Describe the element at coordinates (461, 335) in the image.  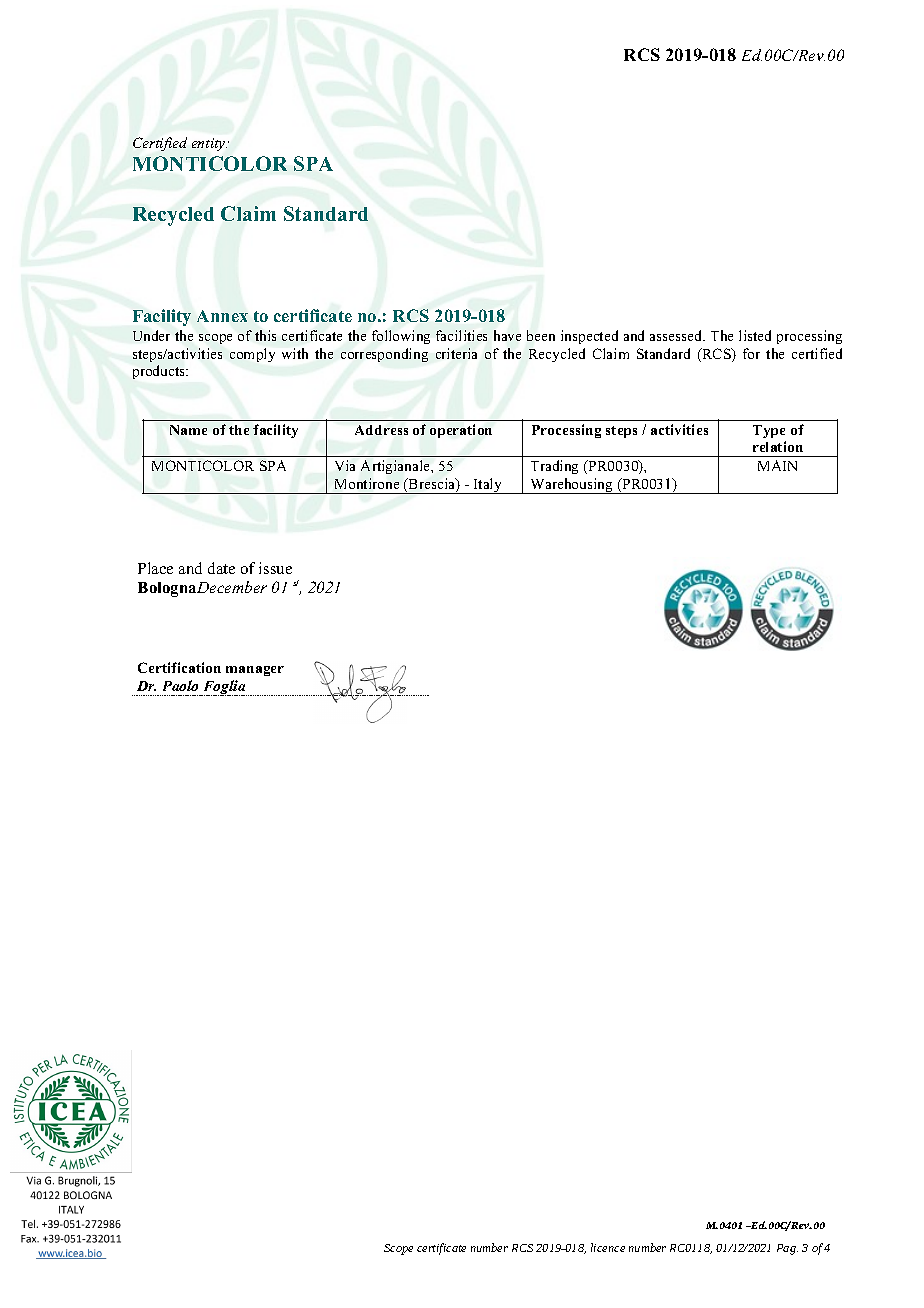
I see `facilities` at that location.
